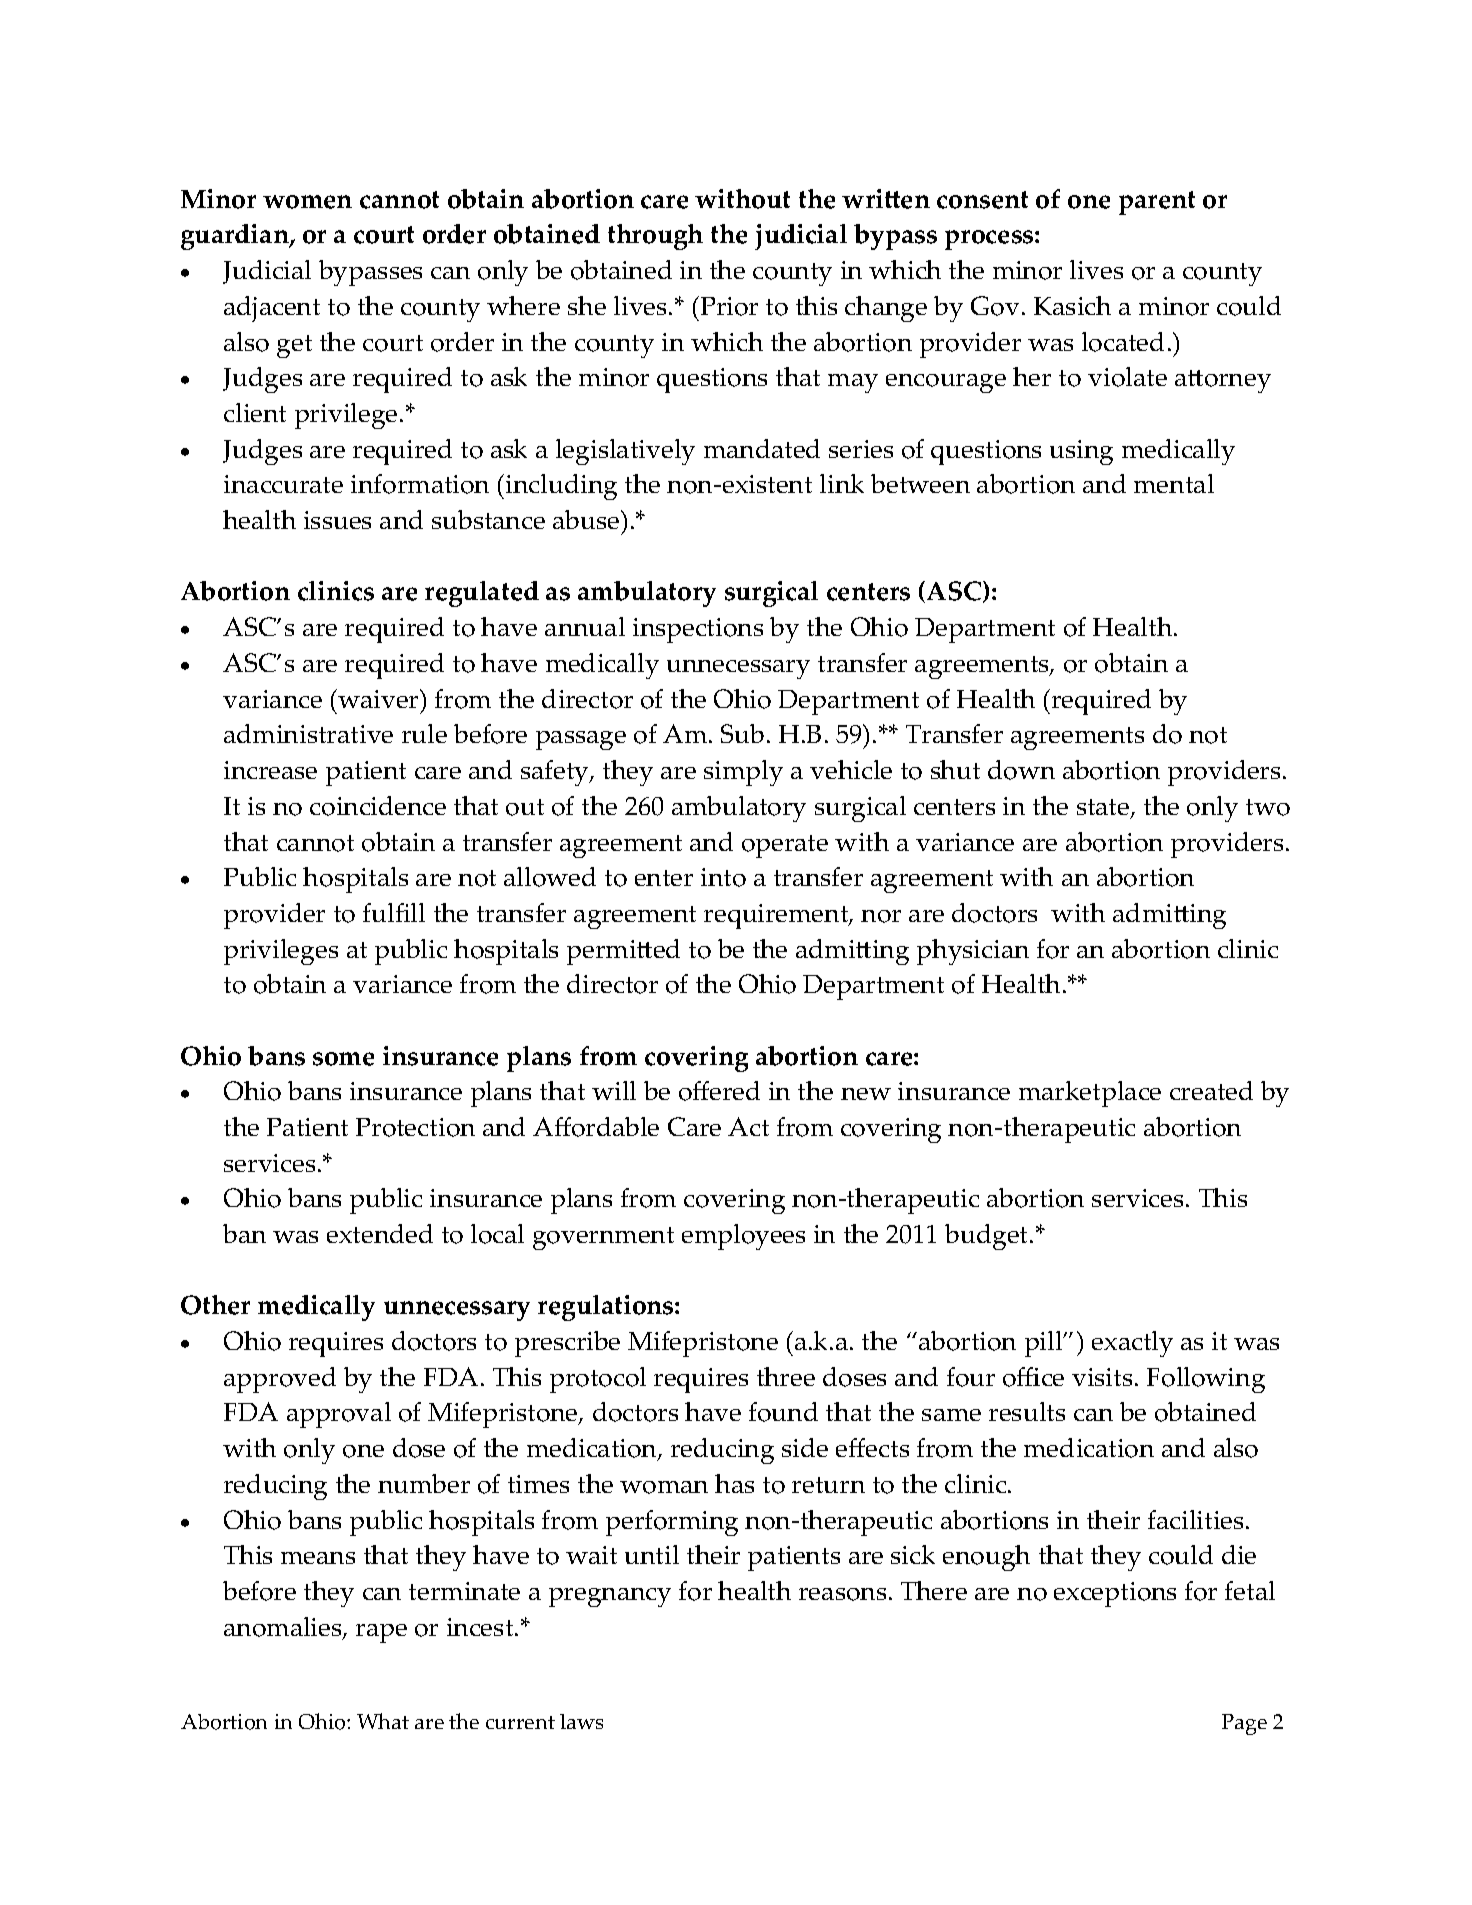 This screenshot has width=1472, height=1905. What do you see at coordinates (842, 1594) in the screenshot?
I see `reasons` at bounding box center [842, 1594].
